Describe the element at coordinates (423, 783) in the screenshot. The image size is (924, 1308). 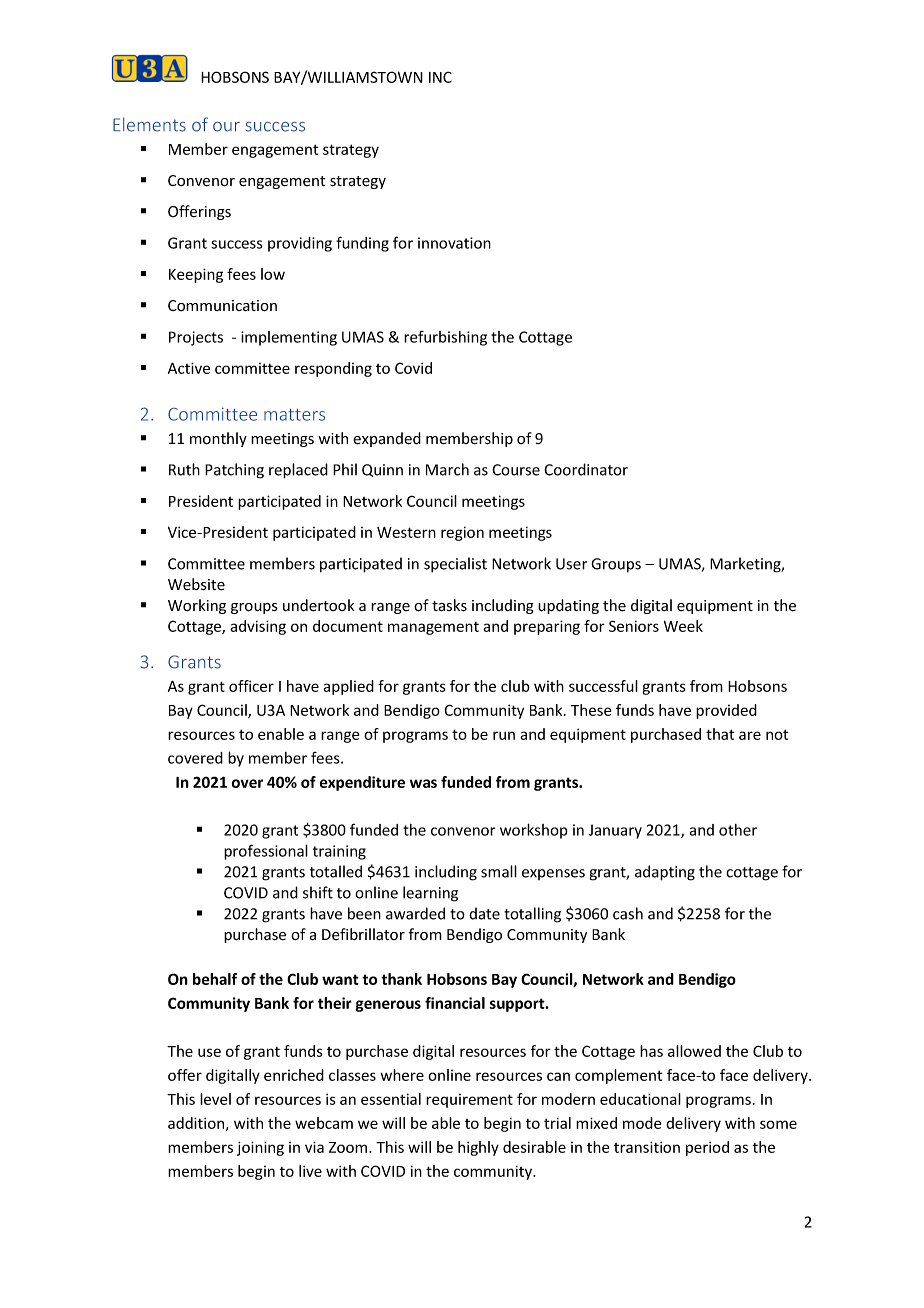
I see `was` at that location.
